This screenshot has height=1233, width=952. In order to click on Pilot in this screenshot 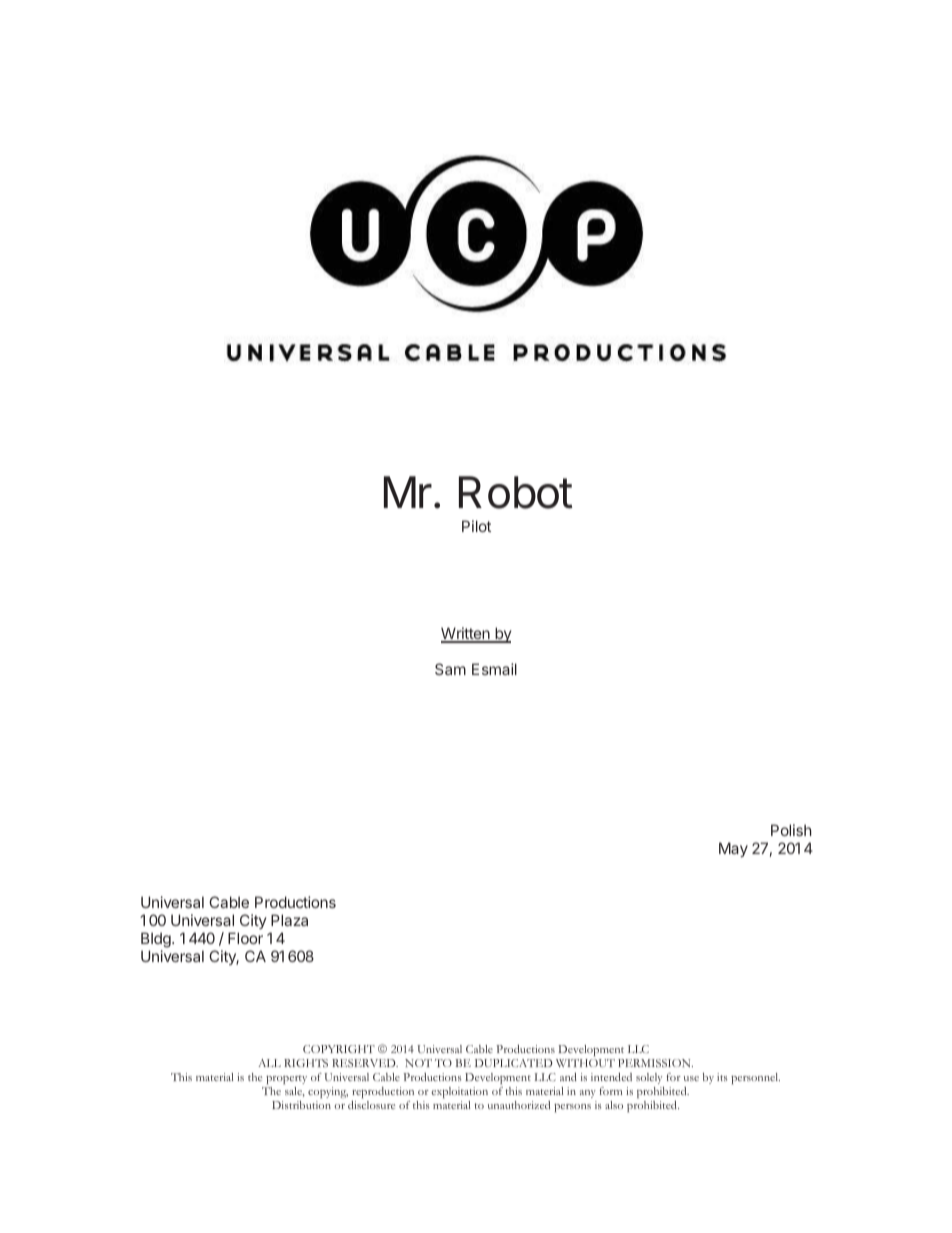, I will do `click(476, 526)`.
